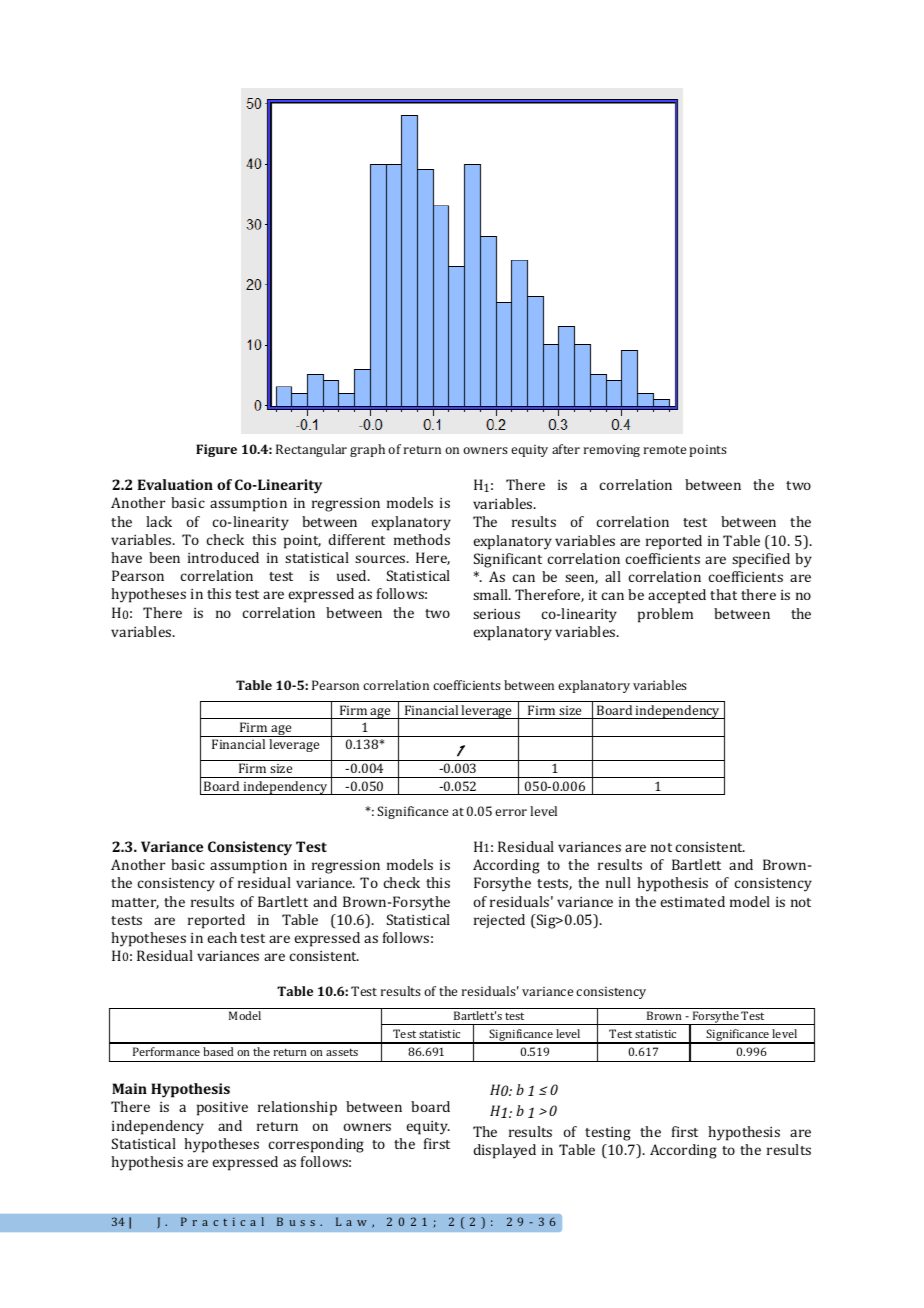  What do you see at coordinates (618, 882) in the screenshot?
I see `null` at bounding box center [618, 882].
